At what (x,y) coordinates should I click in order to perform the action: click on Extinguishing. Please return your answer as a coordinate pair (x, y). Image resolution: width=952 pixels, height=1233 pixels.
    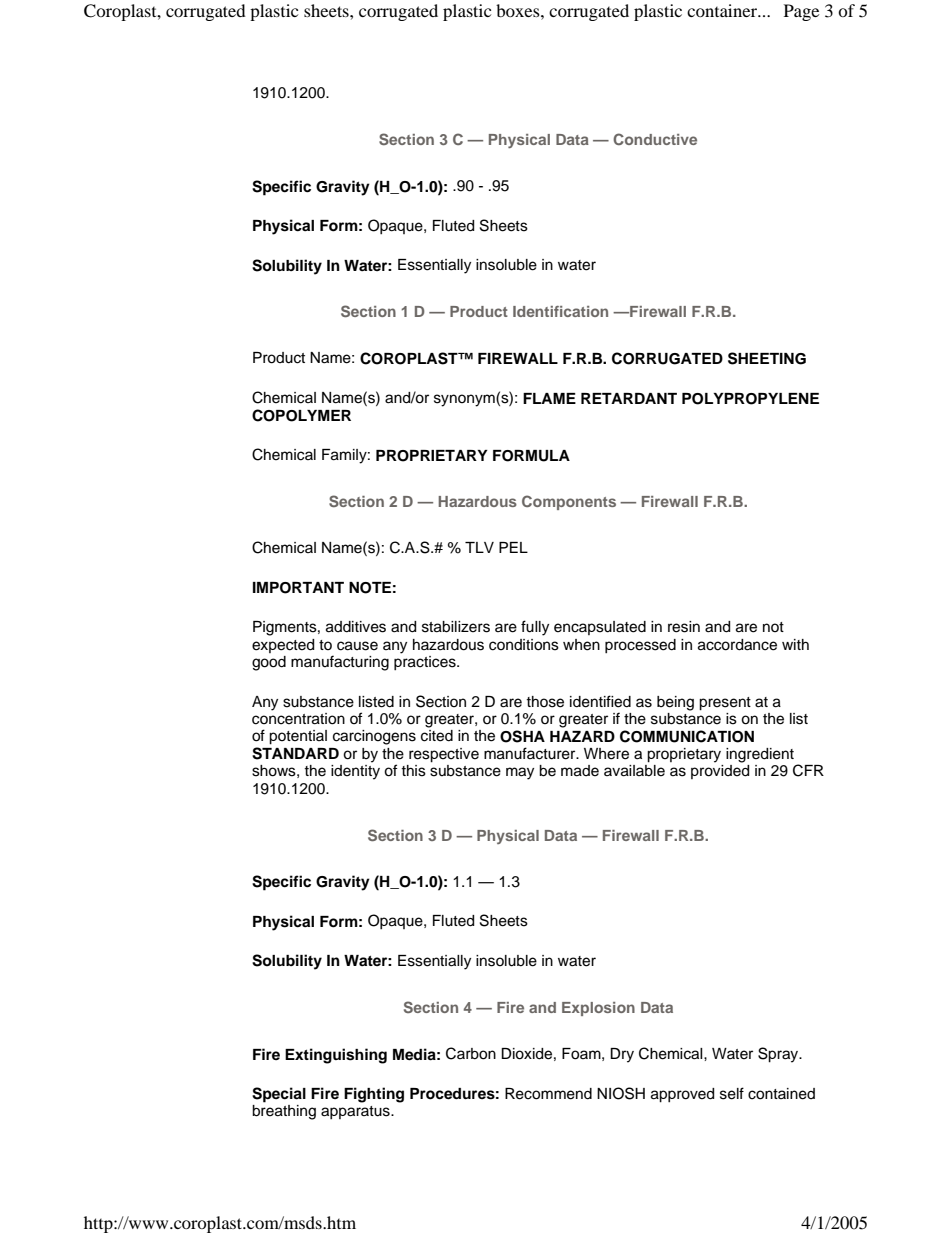
    Looking at the image, I should click on (336, 1056).
